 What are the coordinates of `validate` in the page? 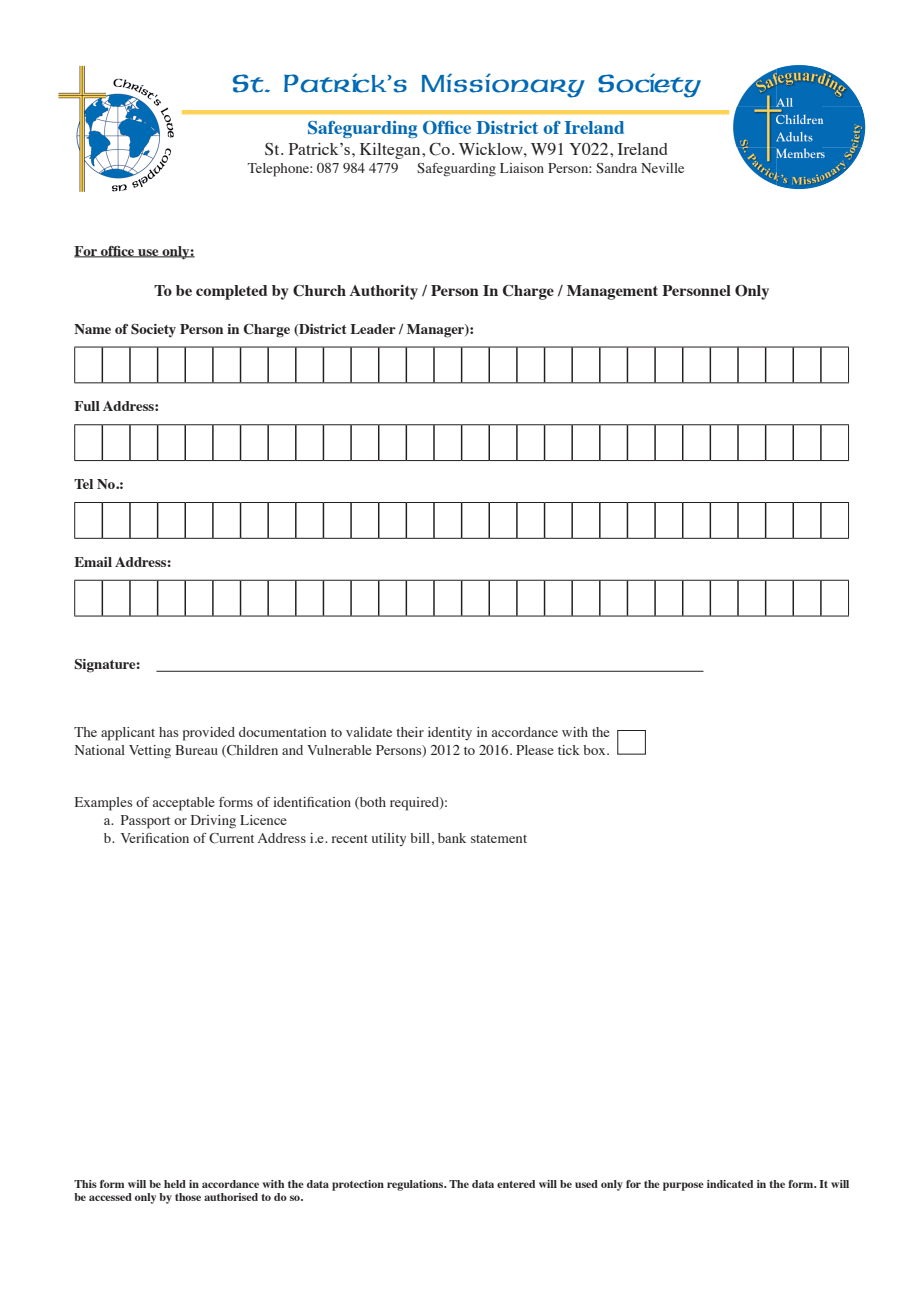 It's located at (369, 732).
